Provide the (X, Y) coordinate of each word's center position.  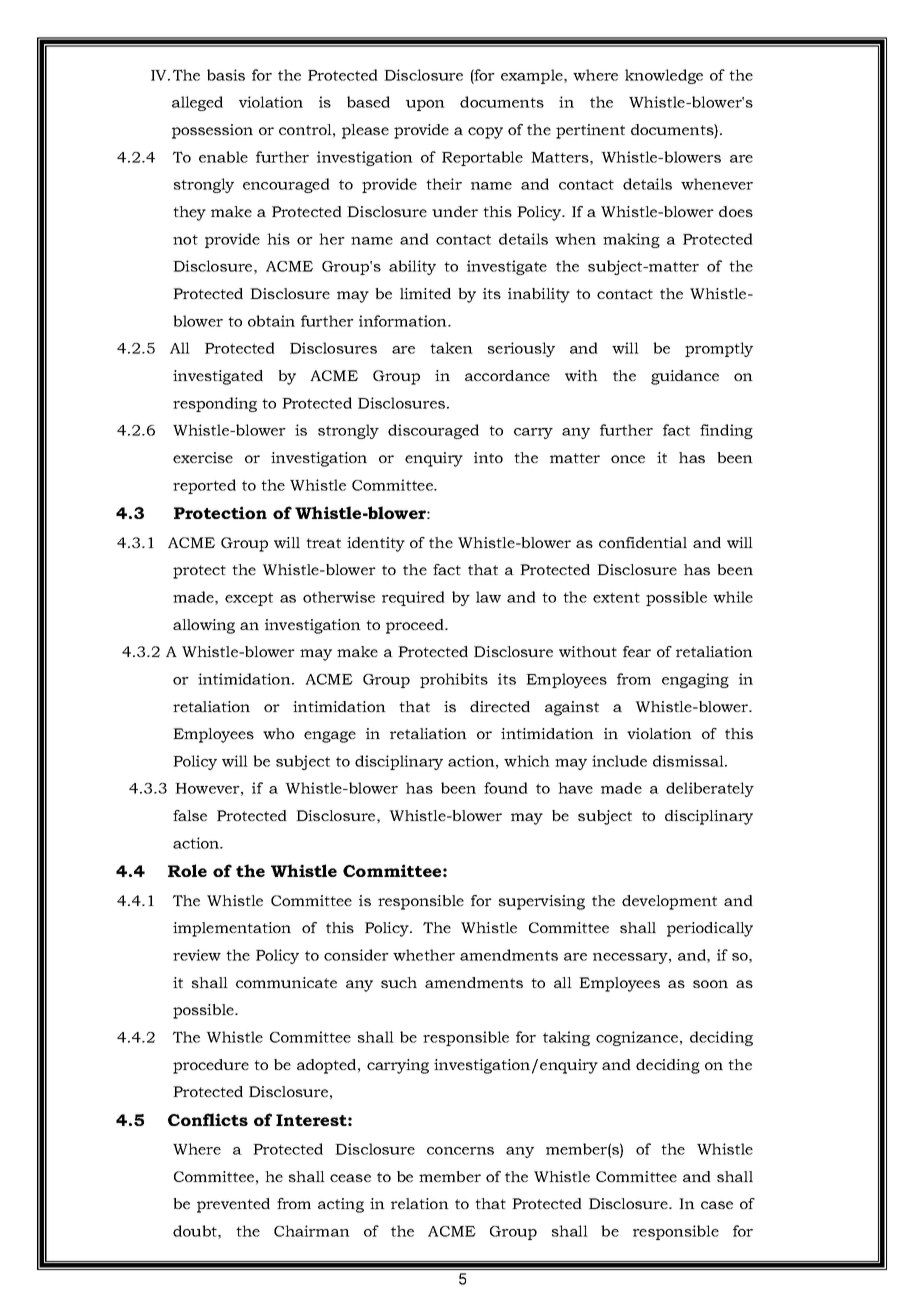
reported (204, 486)
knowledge (664, 76)
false (190, 815)
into (488, 457)
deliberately (710, 789)
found (506, 788)
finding (726, 431)
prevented (233, 1205)
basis (226, 75)
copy (485, 133)
